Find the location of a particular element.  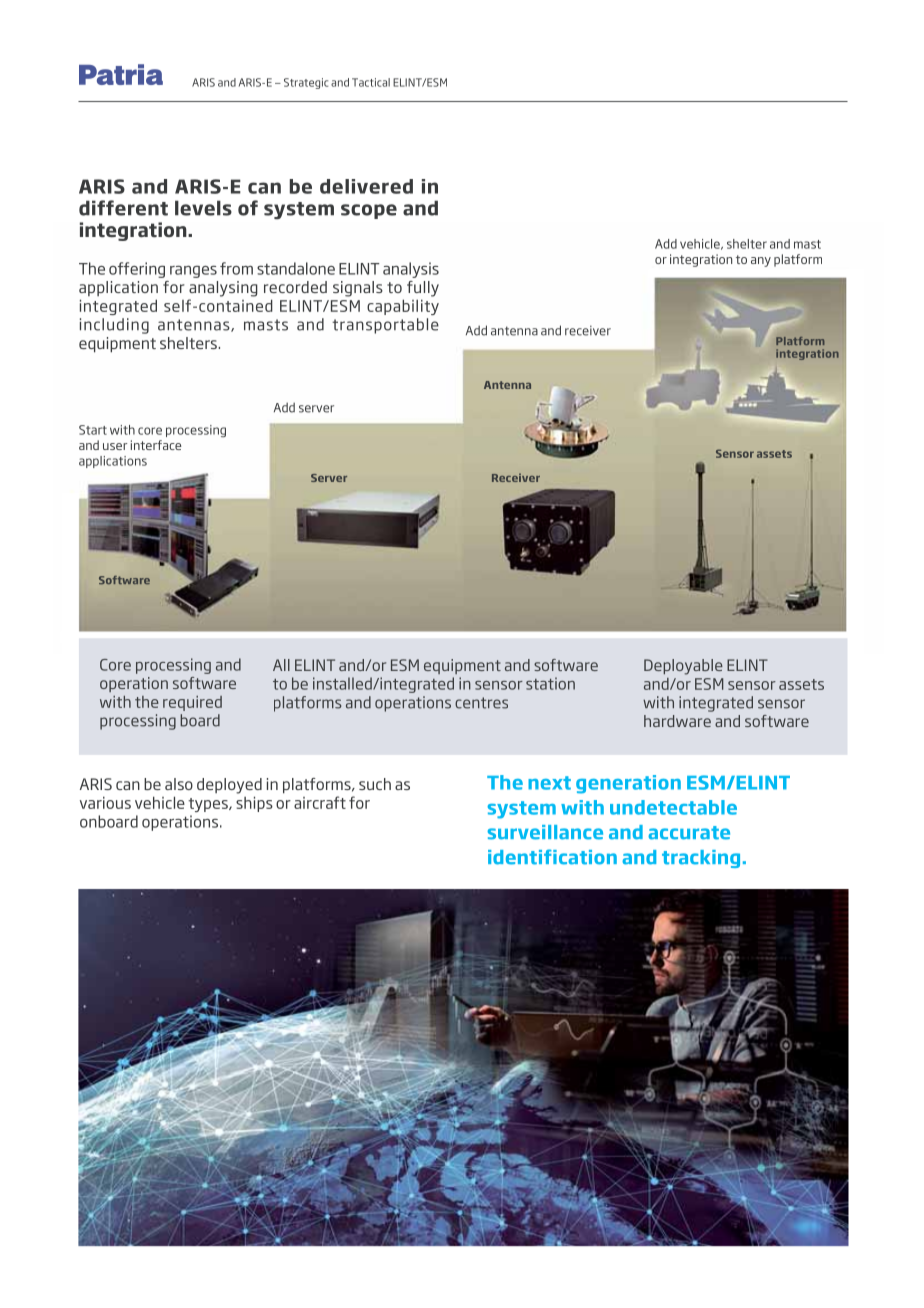

hardware is located at coordinates (677, 721).
